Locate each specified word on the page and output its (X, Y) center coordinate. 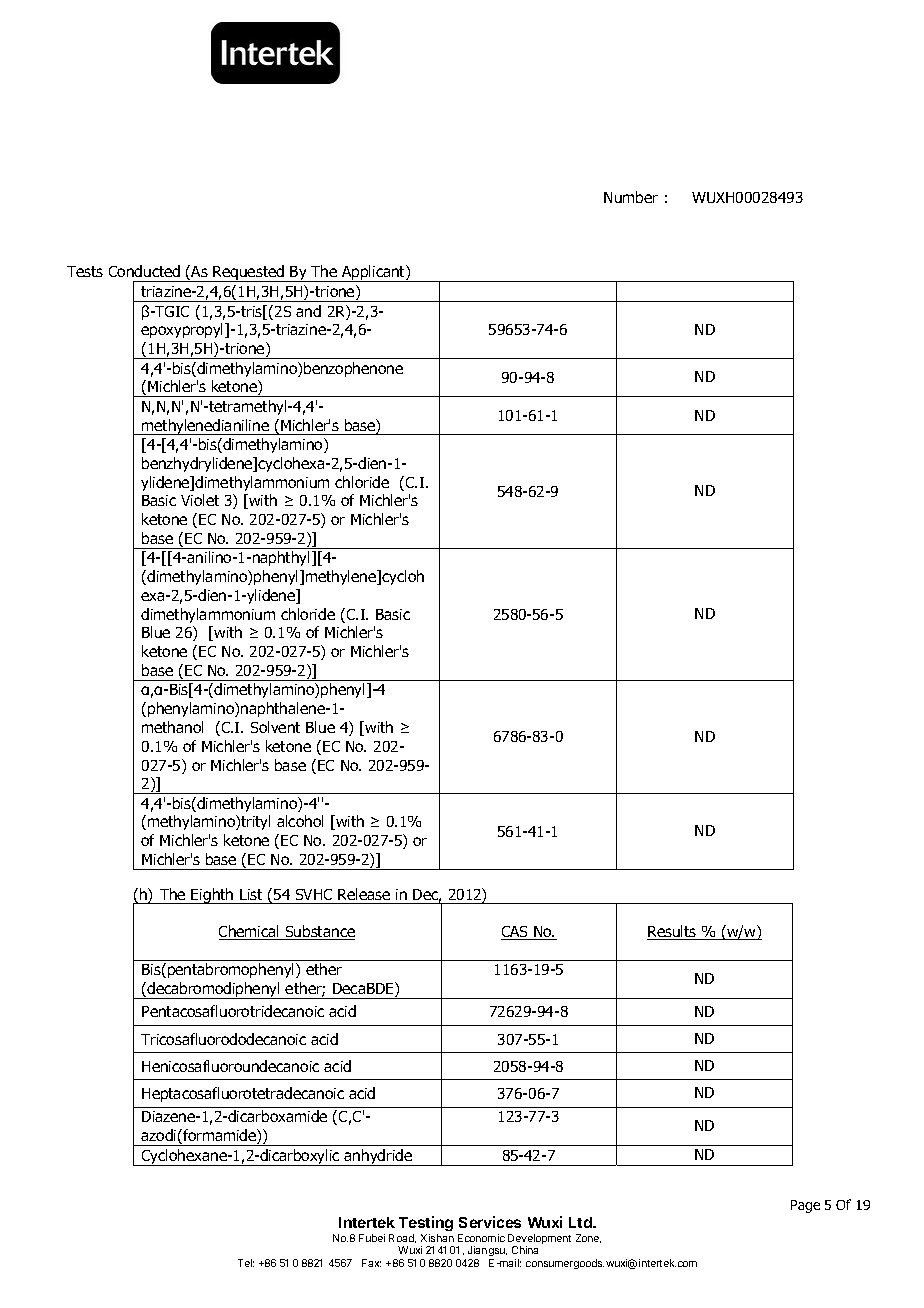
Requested (249, 273)
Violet (200, 500)
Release (364, 894)
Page (805, 1206)
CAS (515, 933)
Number (631, 197)
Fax (371, 1263)
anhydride (378, 1157)
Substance (319, 932)
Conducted (144, 271)
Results (673, 932)
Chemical (250, 932)
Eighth (213, 896)
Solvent (275, 727)
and (308, 311)
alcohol (300, 821)
